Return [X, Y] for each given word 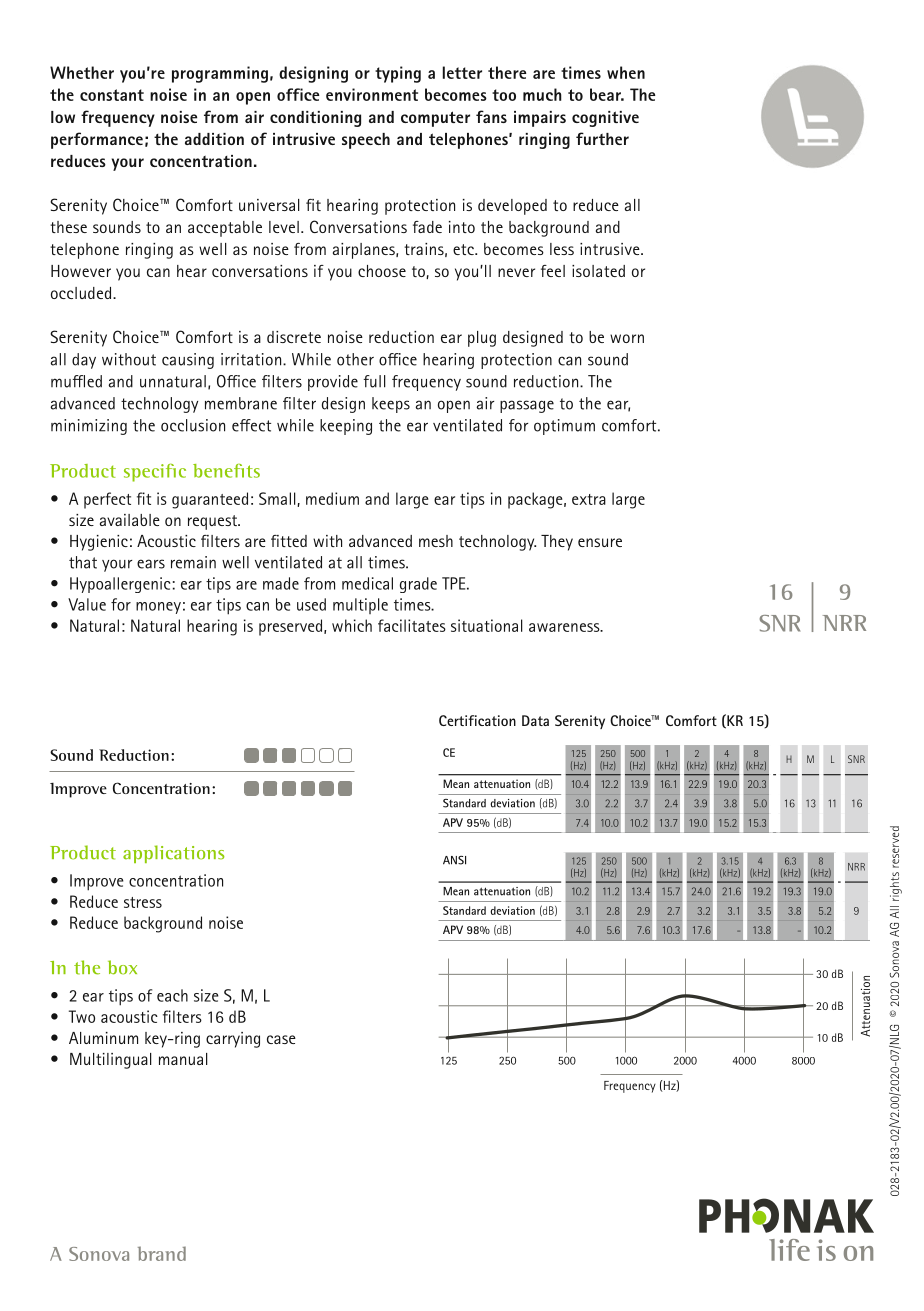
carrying [233, 1040]
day [84, 361]
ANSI [454, 860]
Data [535, 720]
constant [112, 95]
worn [627, 338]
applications [174, 854]
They [557, 543]
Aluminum [103, 1038]
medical [367, 583]
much [542, 94]
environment [372, 94]
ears [151, 564]
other [355, 359]
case [281, 1039]
